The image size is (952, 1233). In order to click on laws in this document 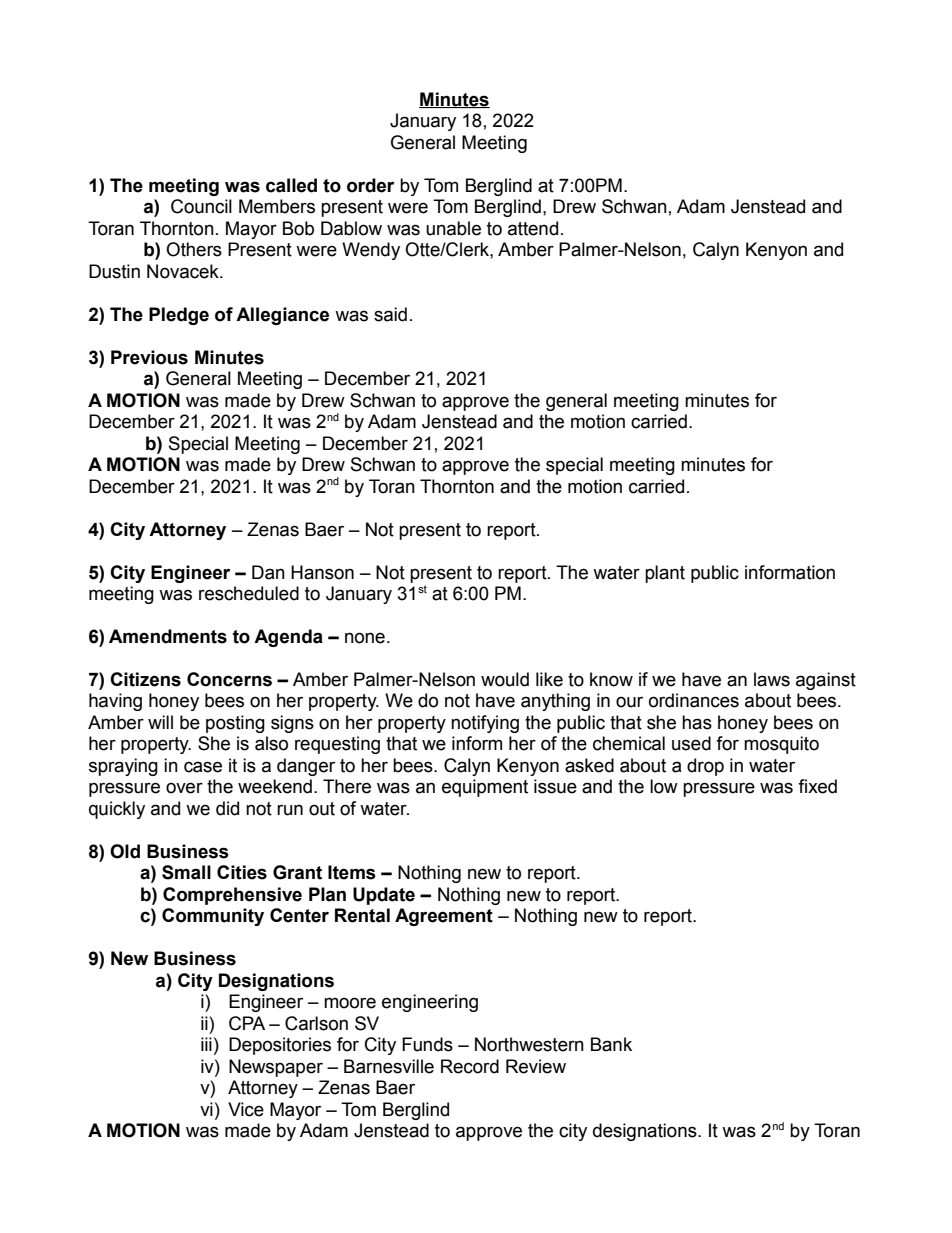, I will do `click(772, 679)`.
